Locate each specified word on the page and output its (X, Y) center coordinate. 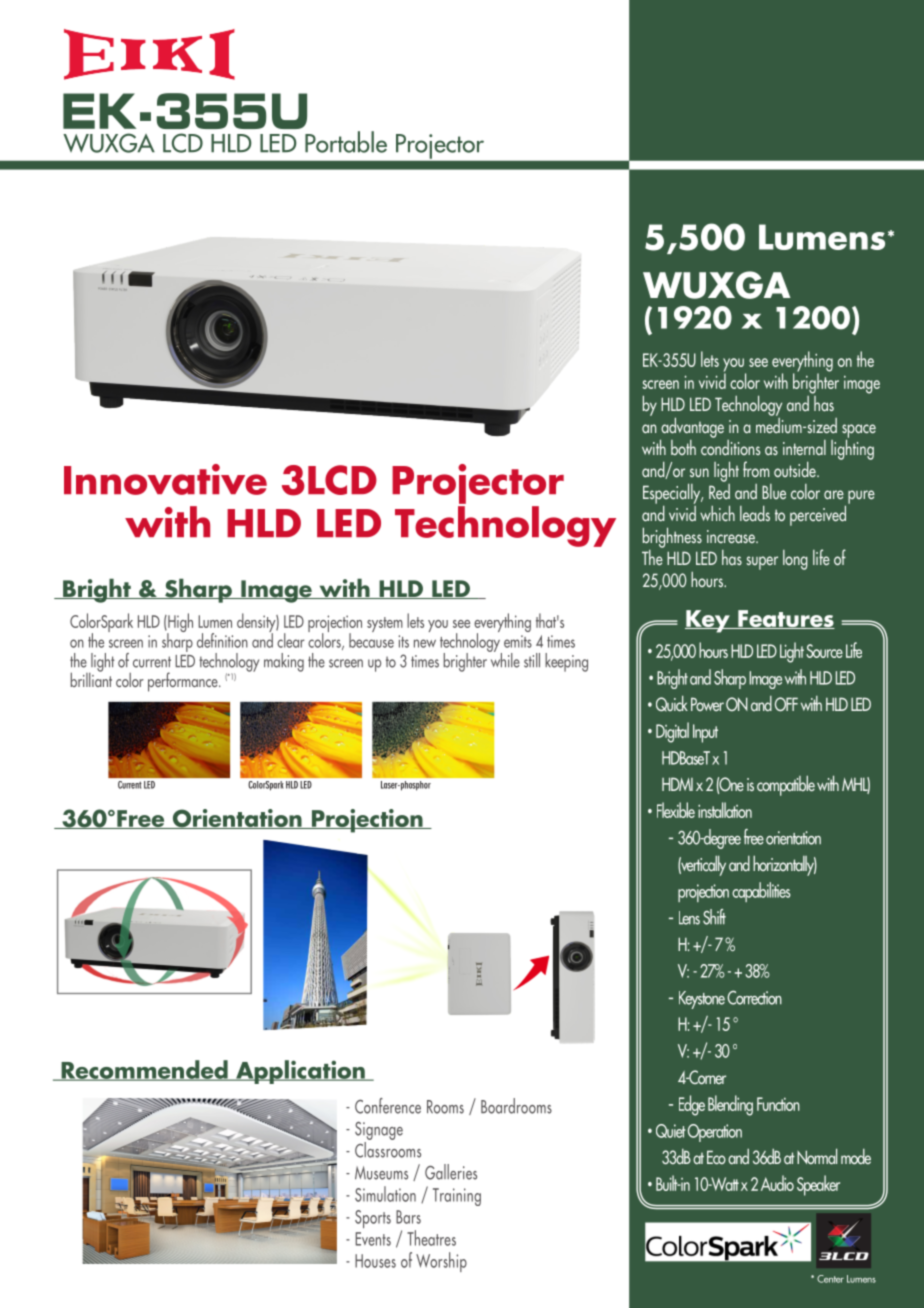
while (504, 659)
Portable (346, 142)
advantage (692, 428)
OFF (786, 704)
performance (184, 682)
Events (373, 1239)
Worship (441, 1262)
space (859, 432)
